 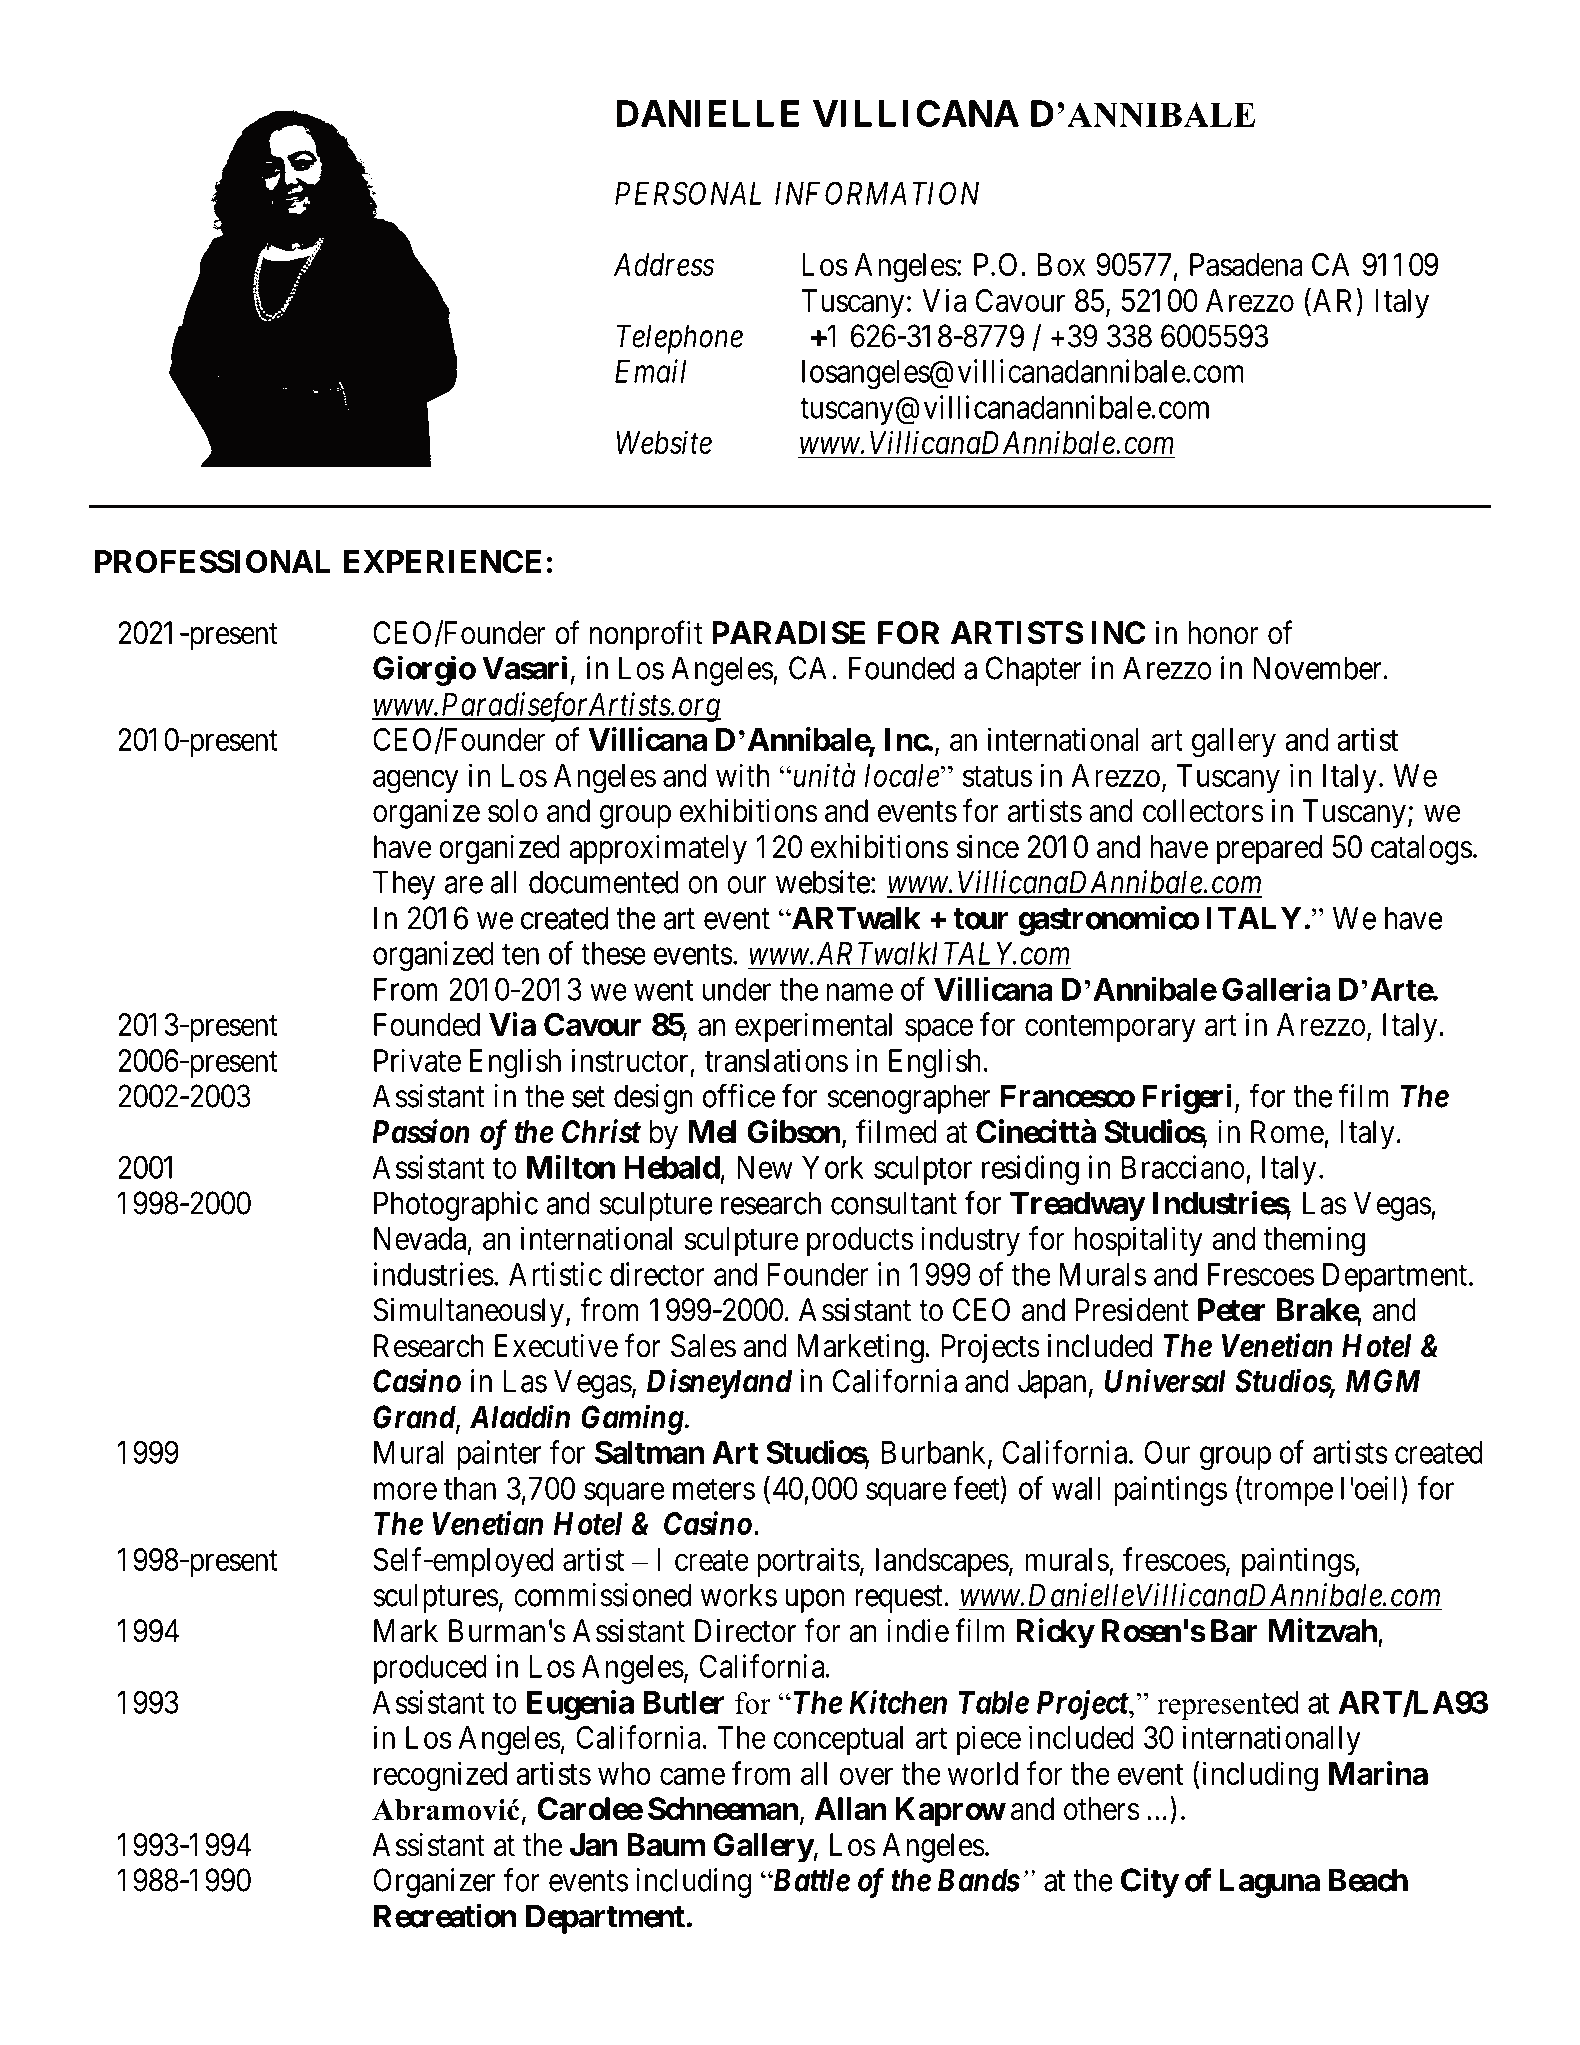 What do you see at coordinates (877, 193) in the page?
I see `INFORMATION` at bounding box center [877, 193].
